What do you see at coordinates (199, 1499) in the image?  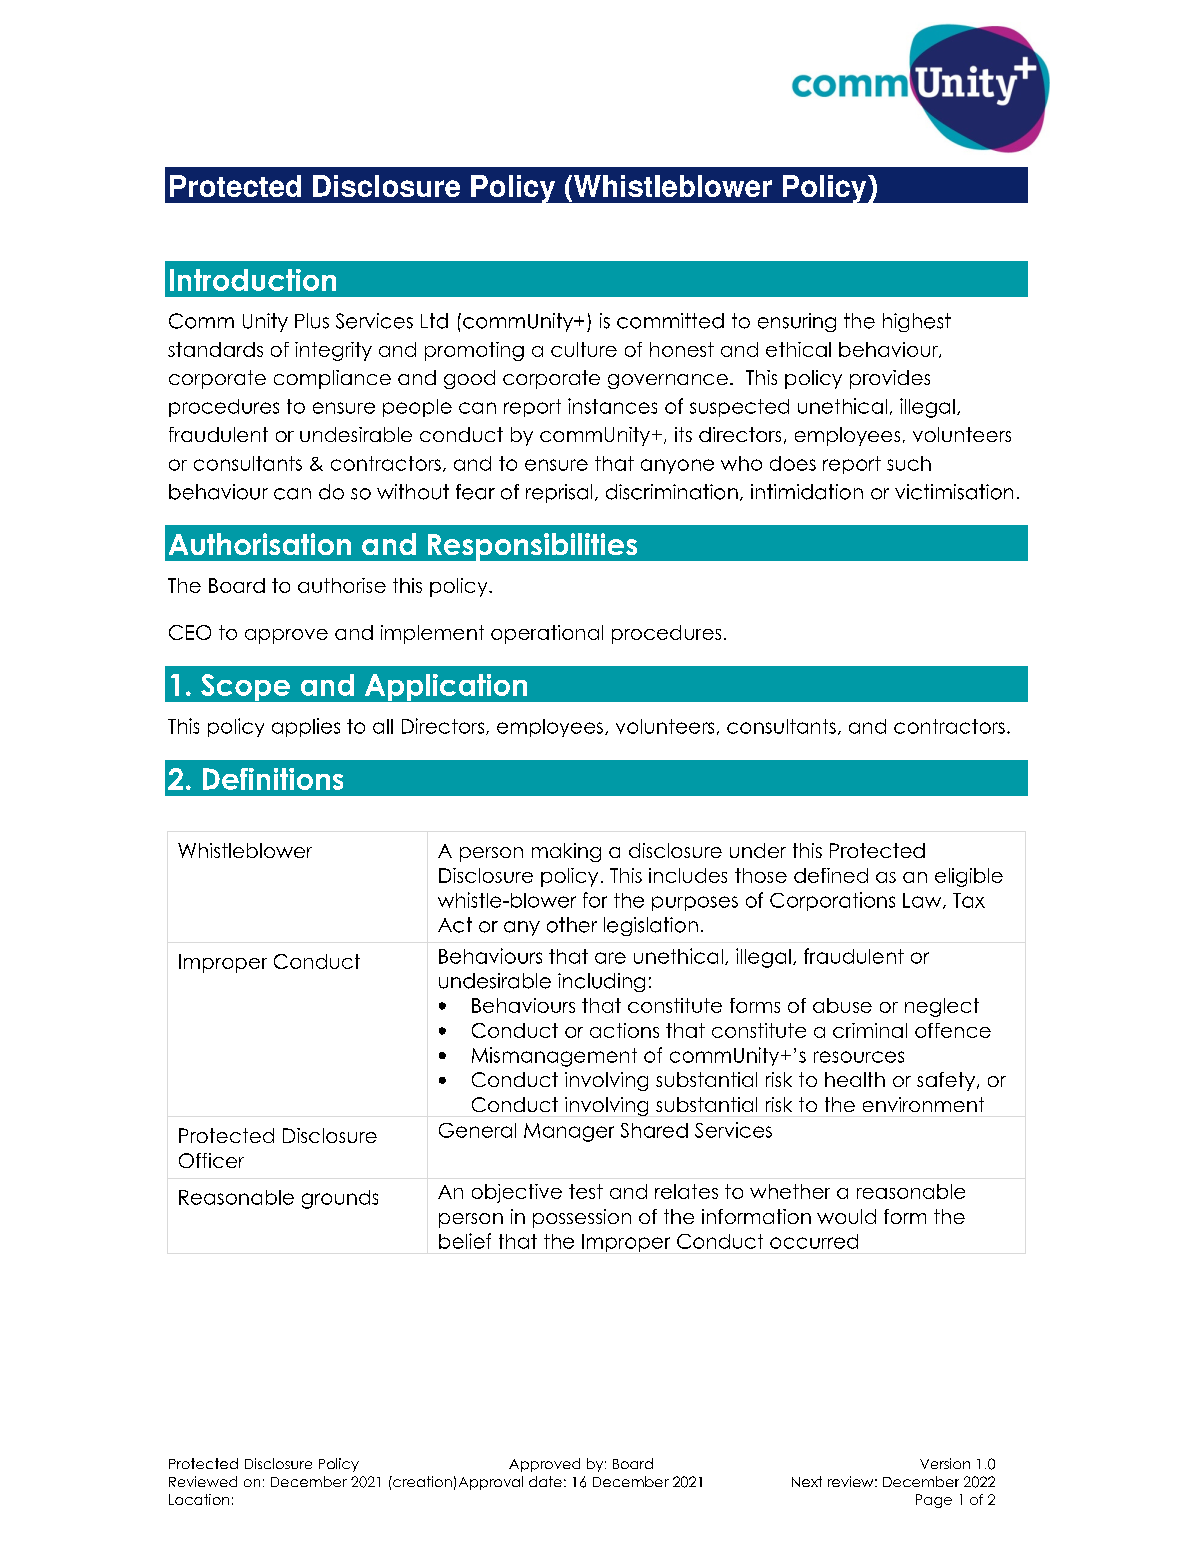 I see `Location` at bounding box center [199, 1499].
